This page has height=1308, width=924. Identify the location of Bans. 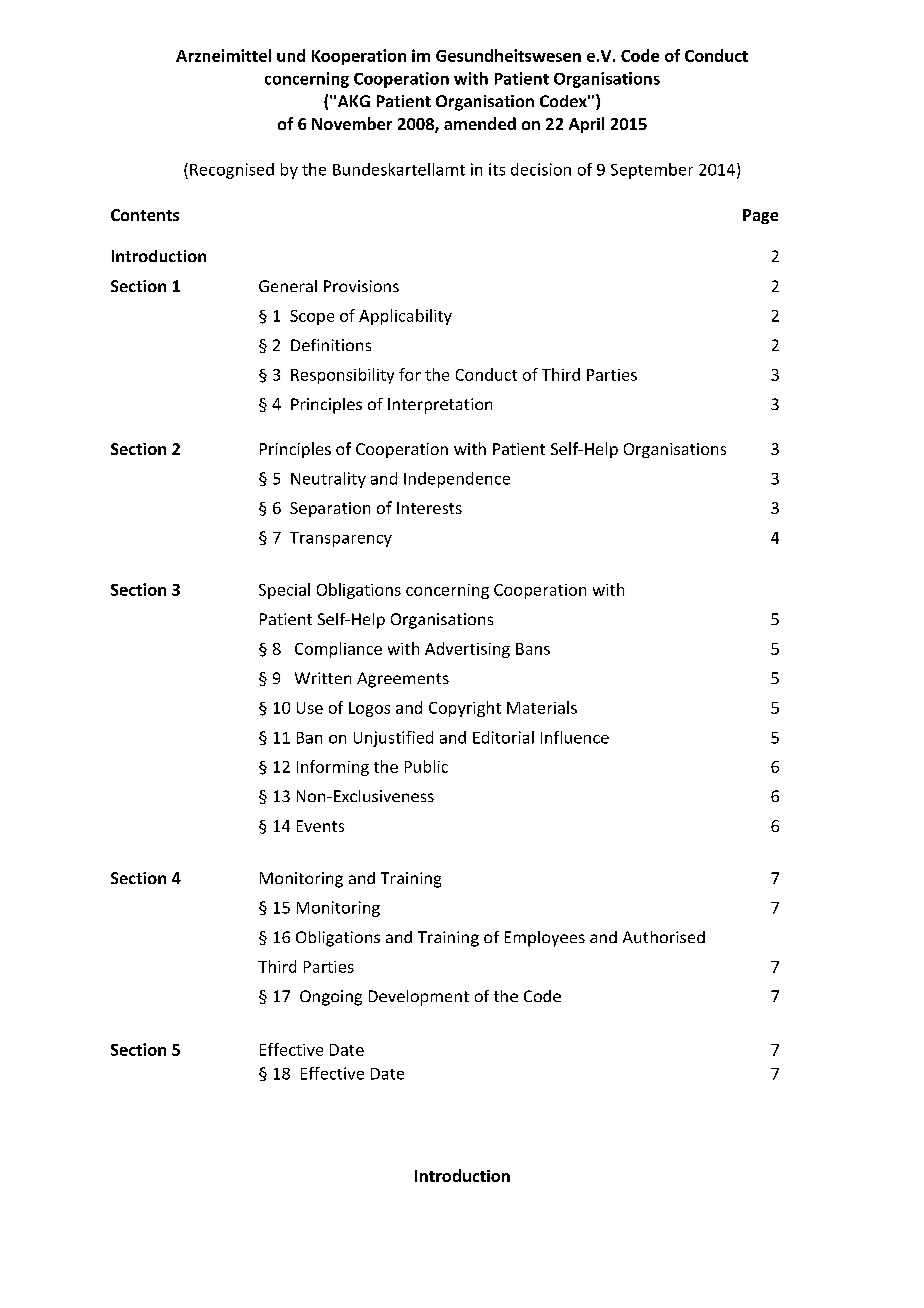
(533, 649).
